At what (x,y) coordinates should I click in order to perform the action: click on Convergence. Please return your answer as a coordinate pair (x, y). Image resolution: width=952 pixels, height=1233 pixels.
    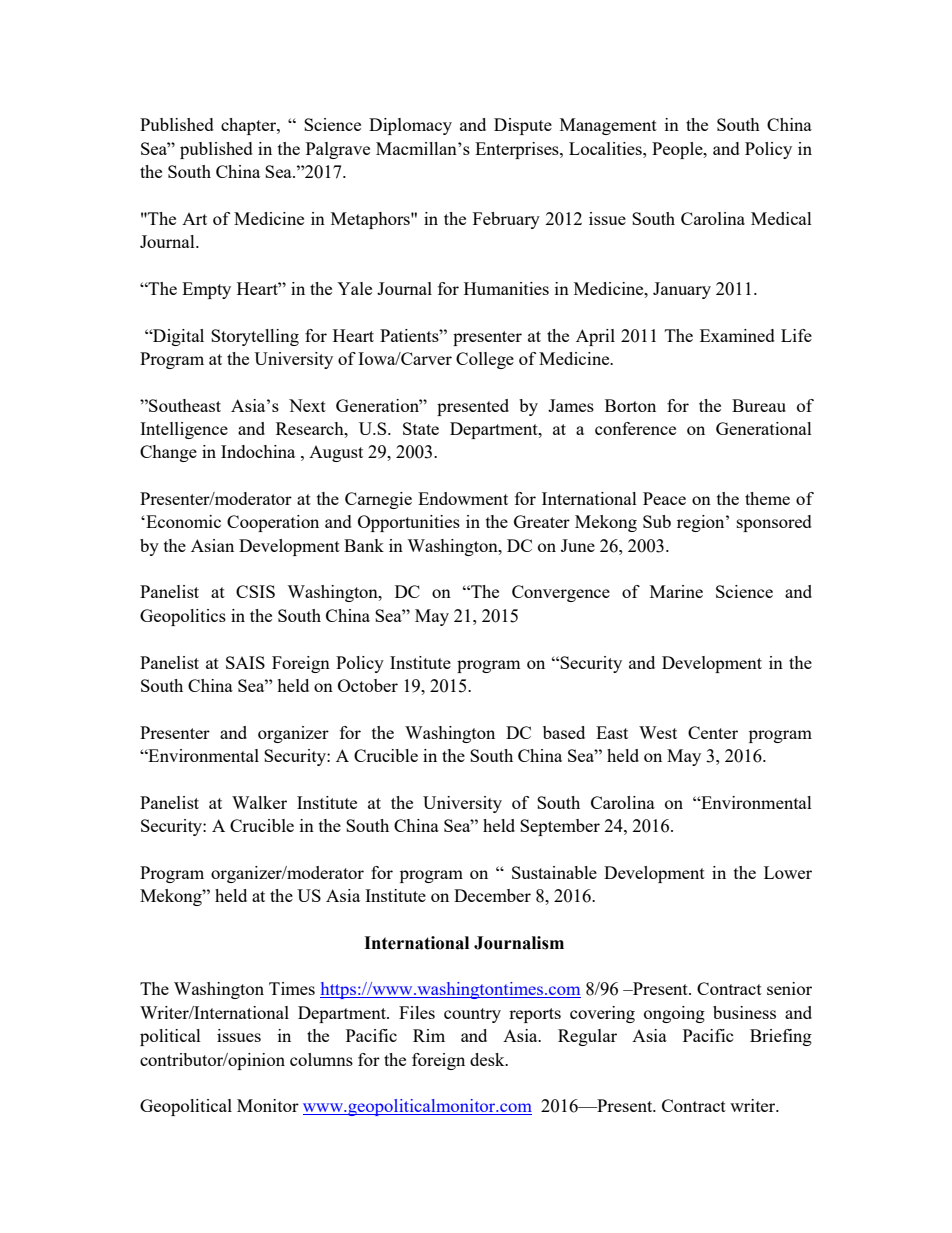
    Looking at the image, I should click on (561, 593).
